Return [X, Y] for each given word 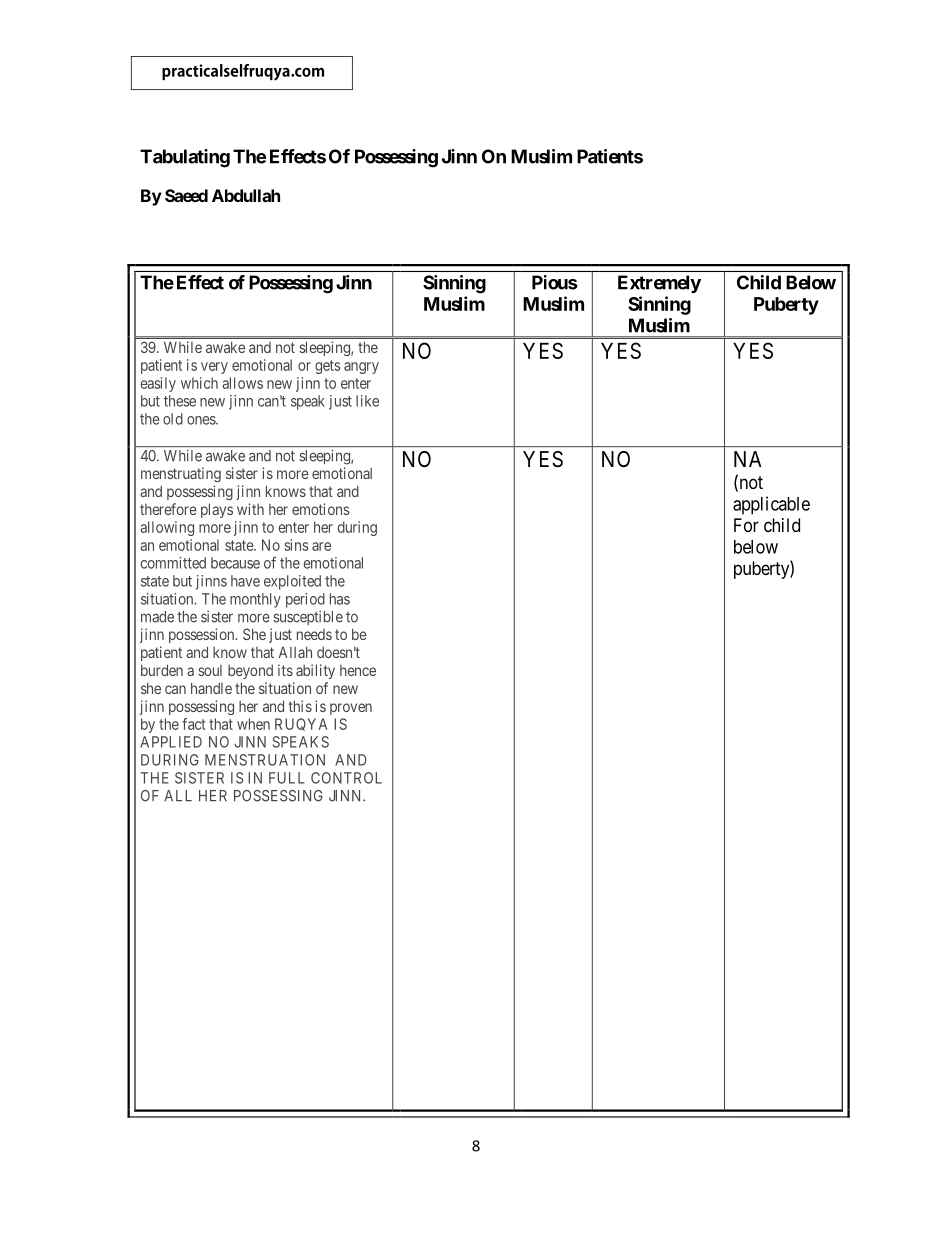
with [250, 509]
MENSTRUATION [265, 760]
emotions [321, 509]
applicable [771, 505]
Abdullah [246, 195]
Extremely [659, 284]
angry [361, 368]
